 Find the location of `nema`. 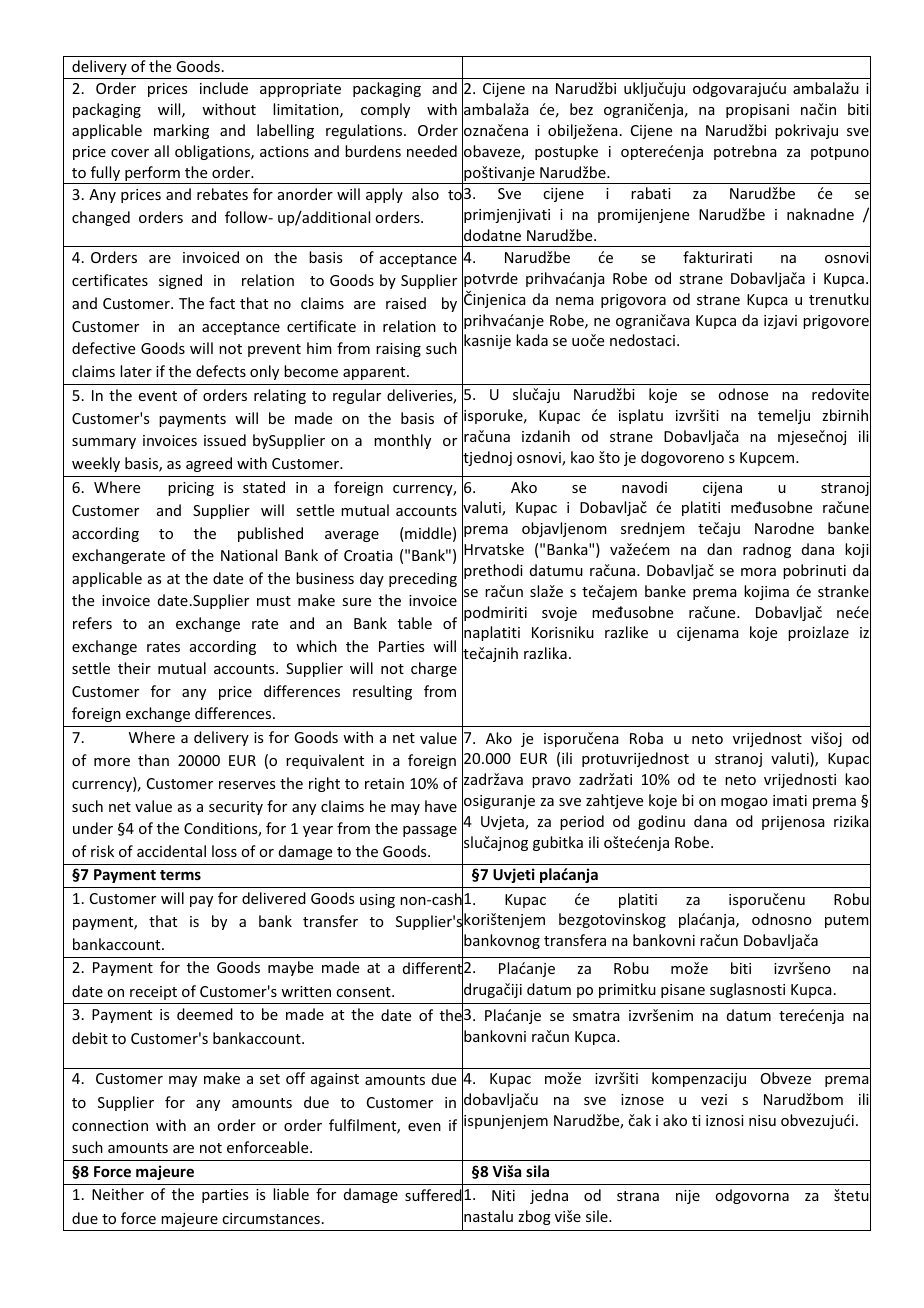

nema is located at coordinates (575, 301).
